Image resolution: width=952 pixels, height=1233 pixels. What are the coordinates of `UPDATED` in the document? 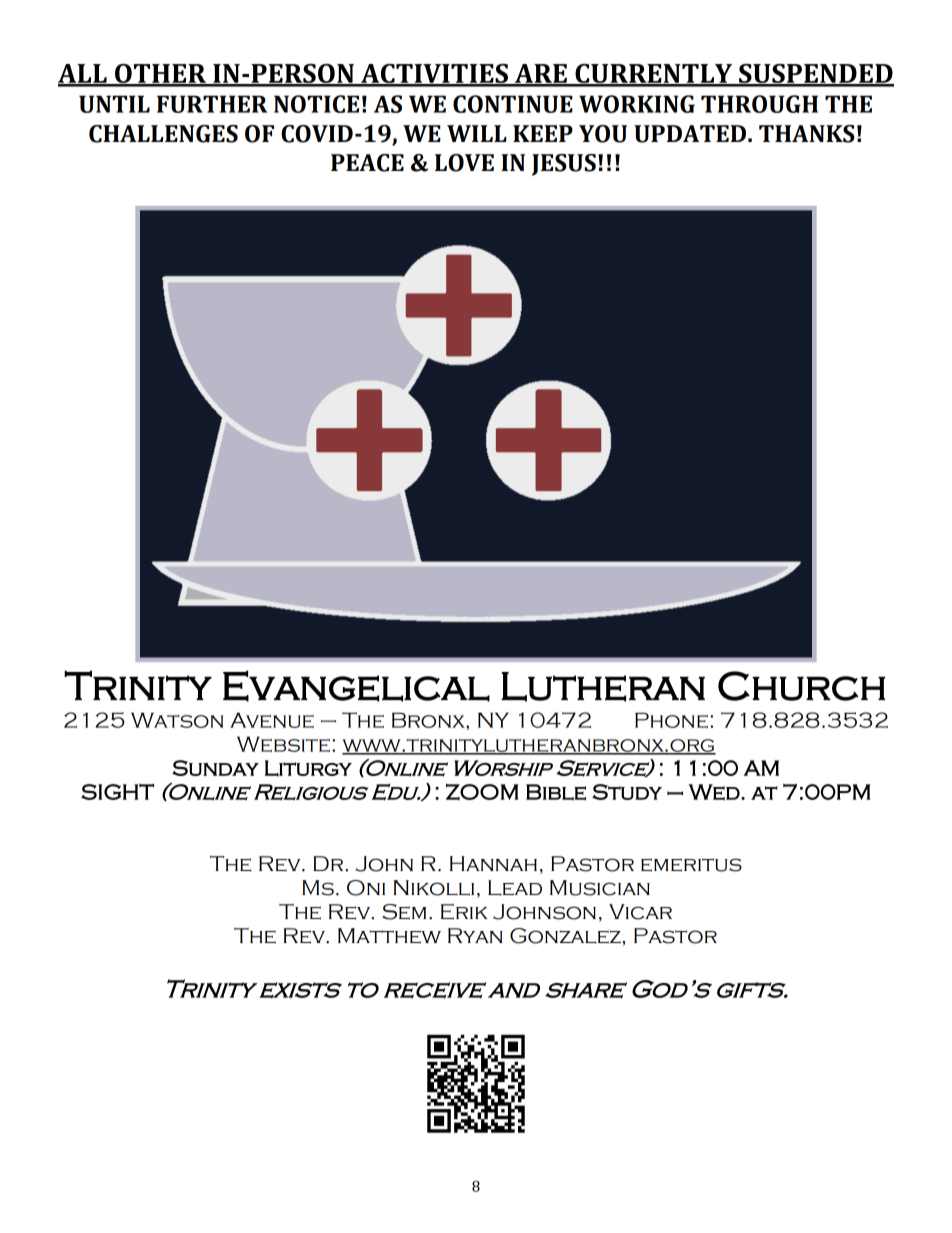 It's located at (690, 134).
